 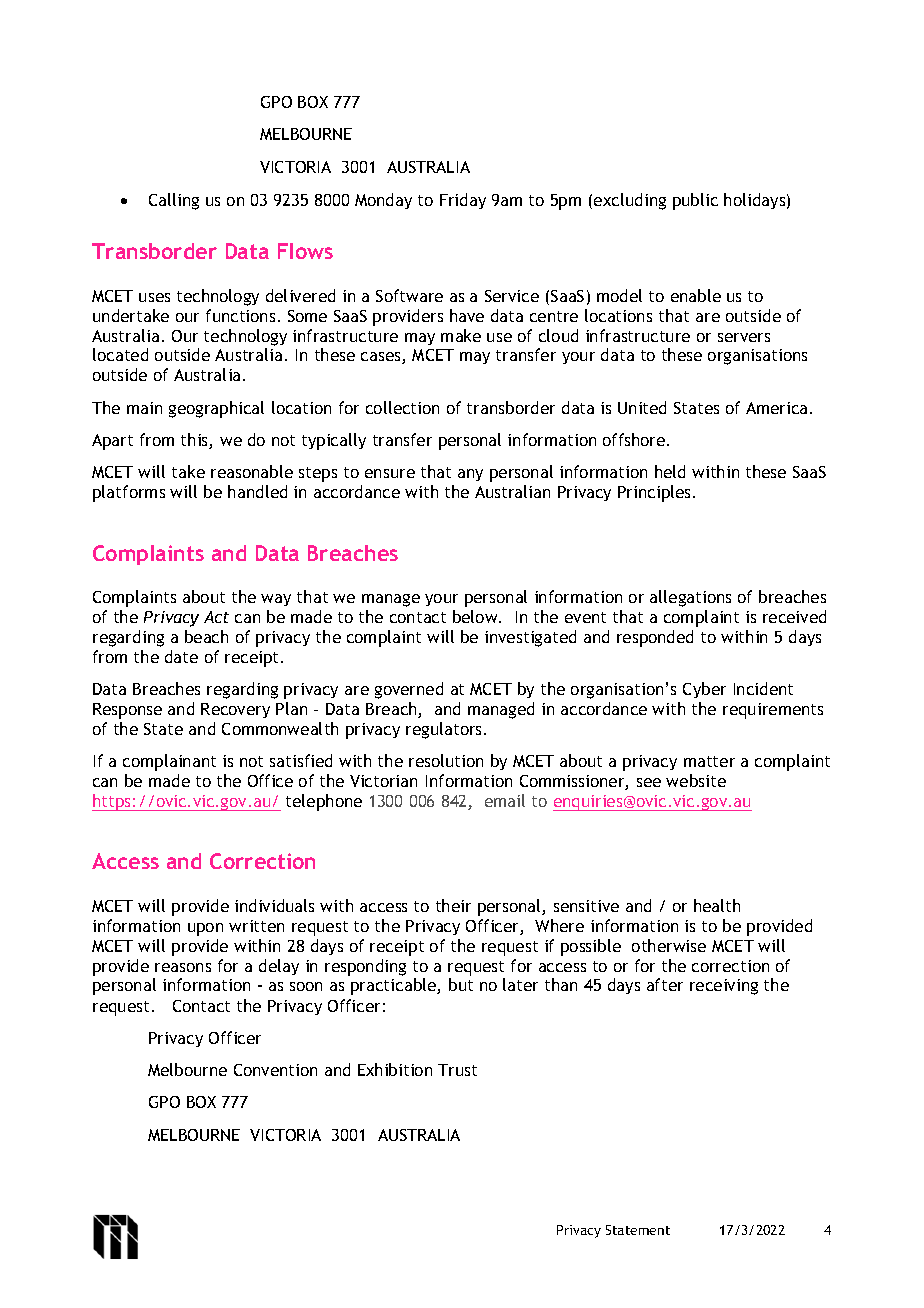 What do you see at coordinates (704, 690) in the image?
I see `Cyber` at bounding box center [704, 690].
